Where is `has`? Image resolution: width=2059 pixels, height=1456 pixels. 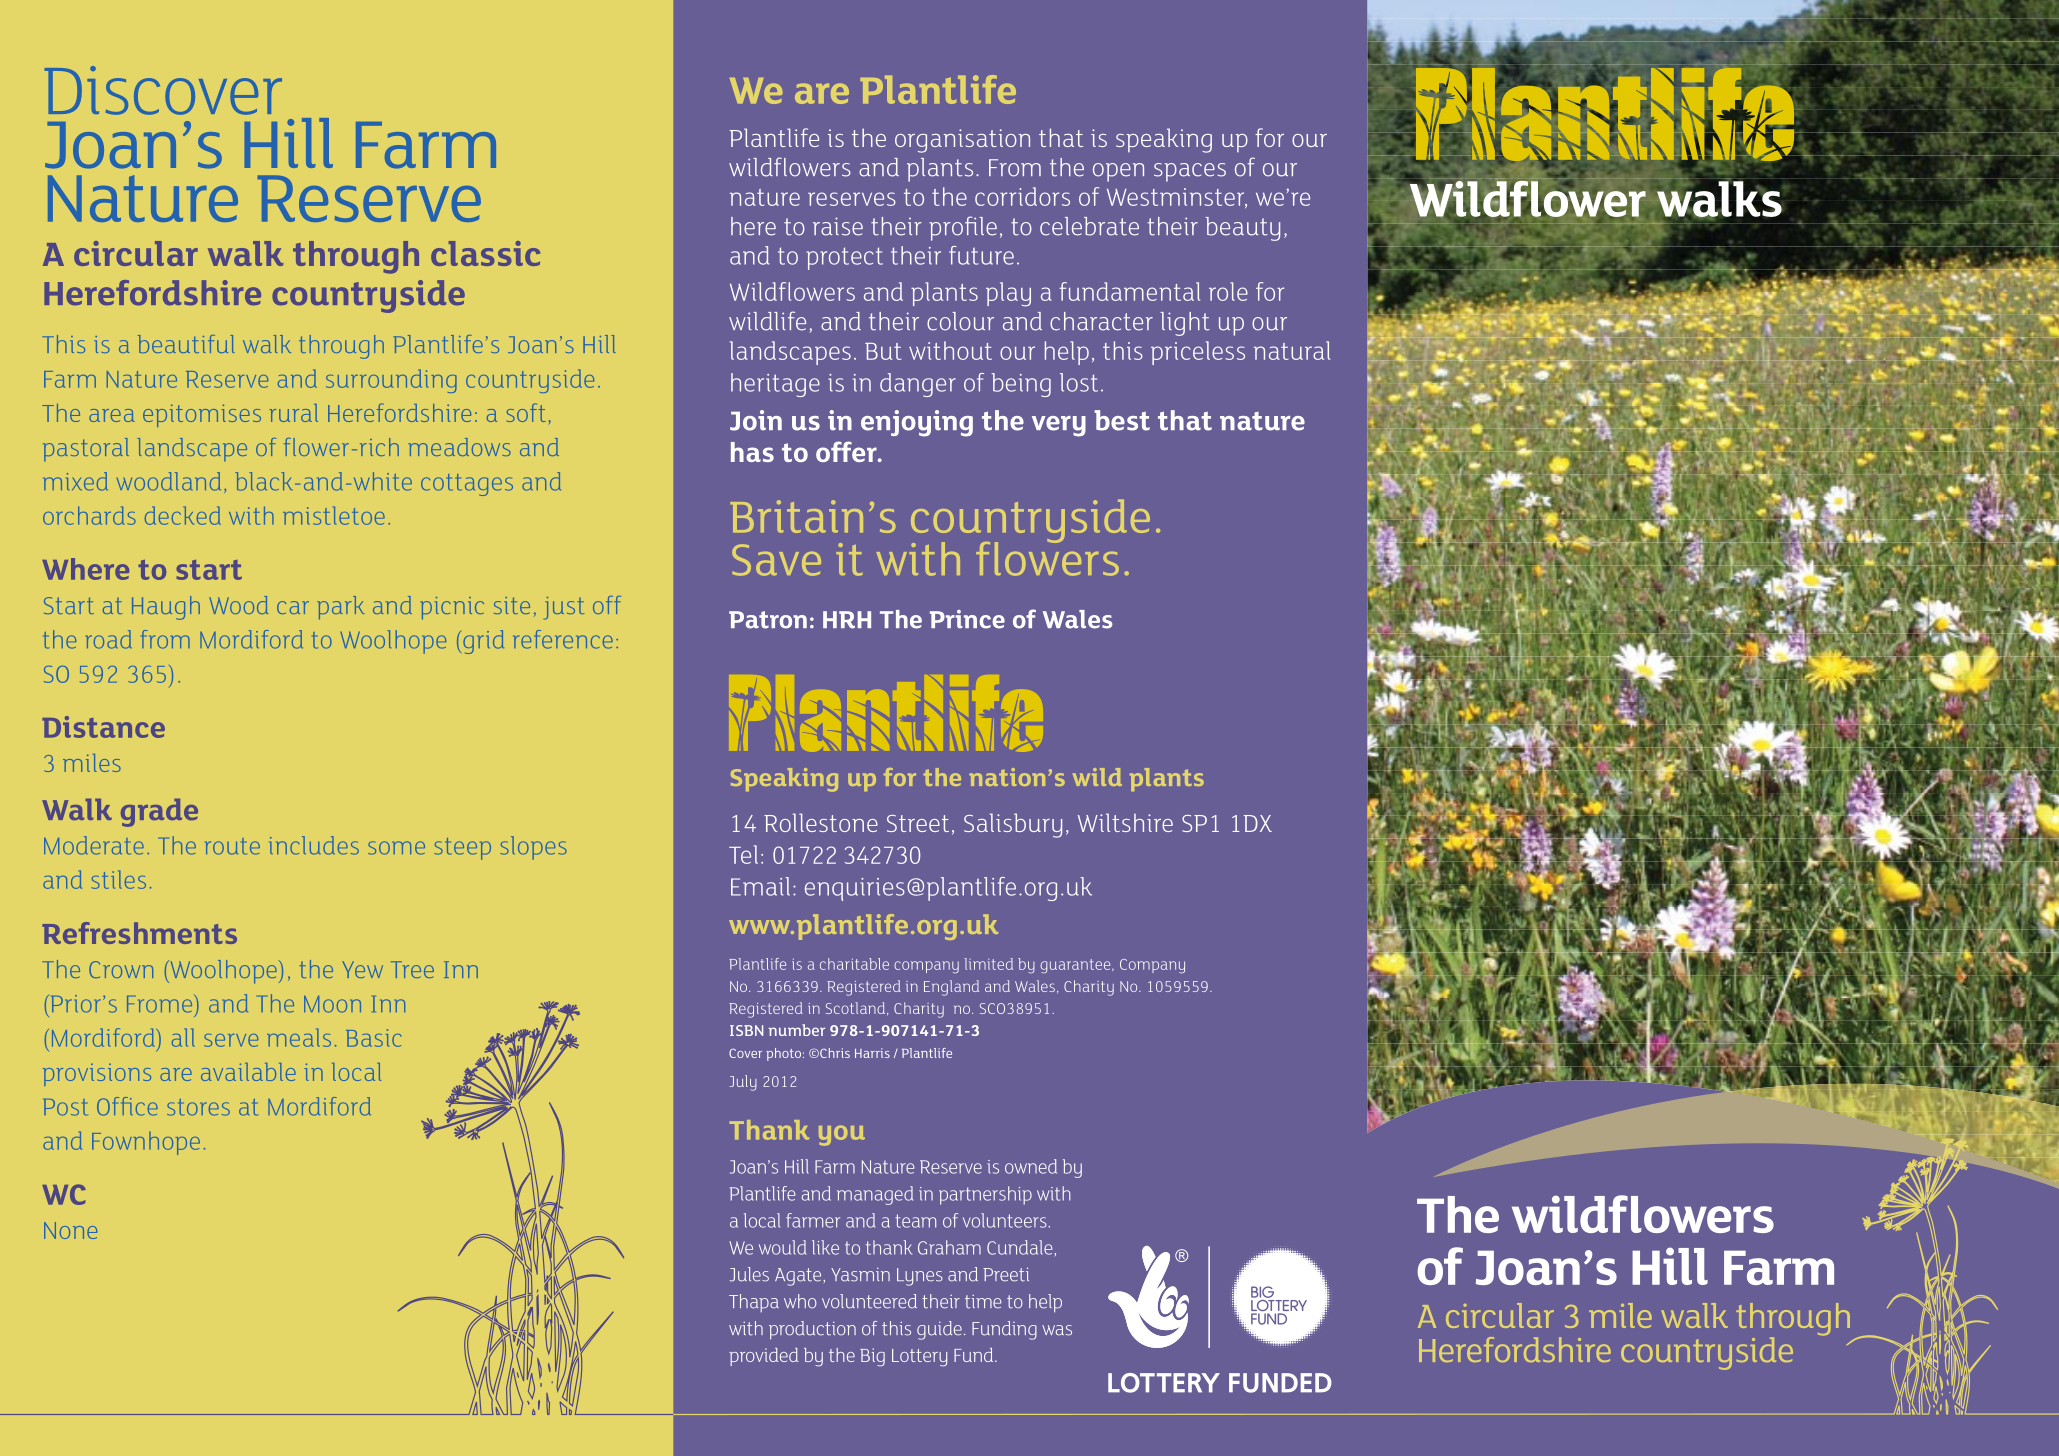 has is located at coordinates (752, 452).
